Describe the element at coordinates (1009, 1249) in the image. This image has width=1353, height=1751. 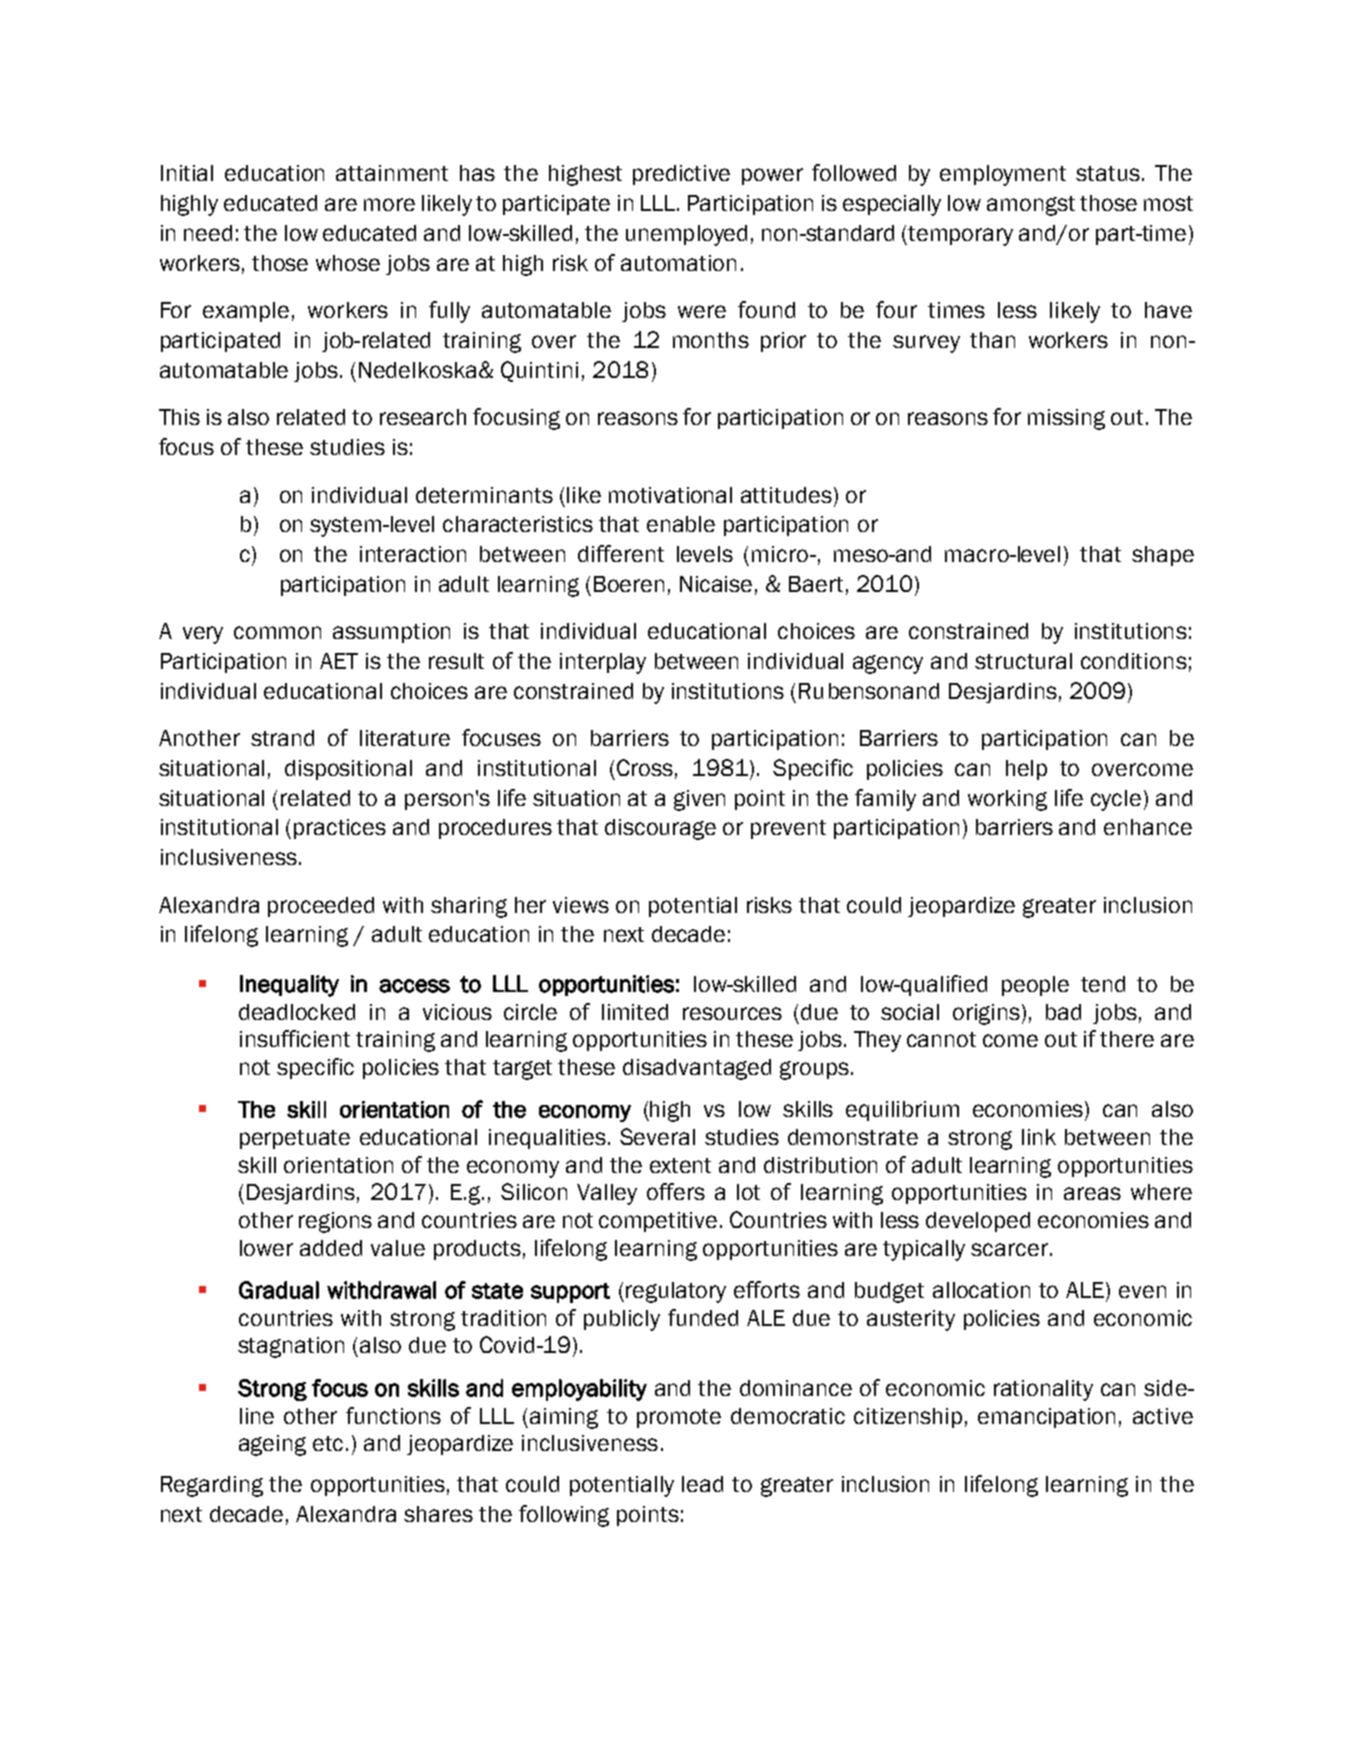
I see `scarcer` at that location.
